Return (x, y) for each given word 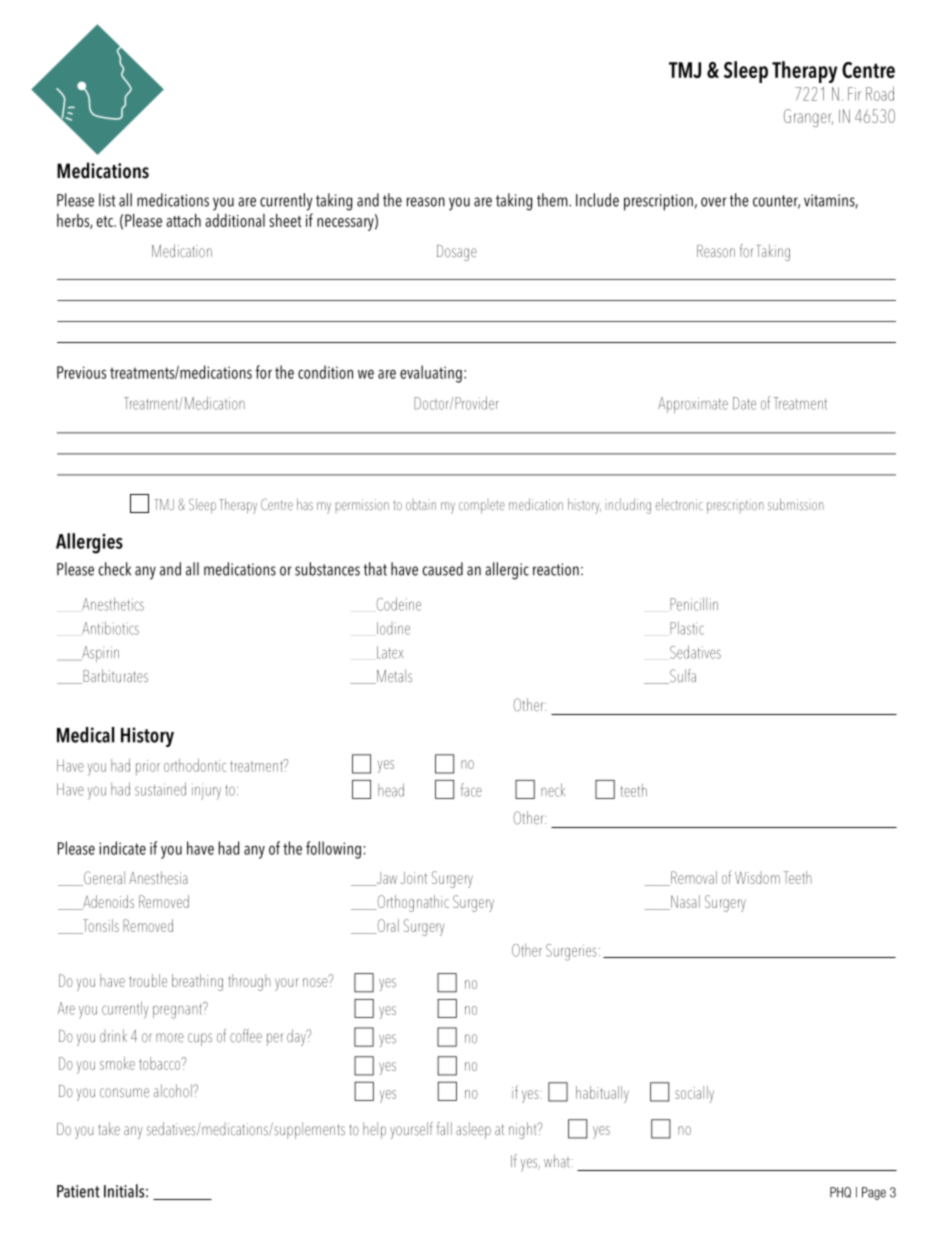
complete (482, 507)
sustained (160, 789)
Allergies (89, 543)
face (471, 790)
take (109, 1129)
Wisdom (757, 877)
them (553, 200)
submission (796, 504)
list (107, 200)
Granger (808, 118)
